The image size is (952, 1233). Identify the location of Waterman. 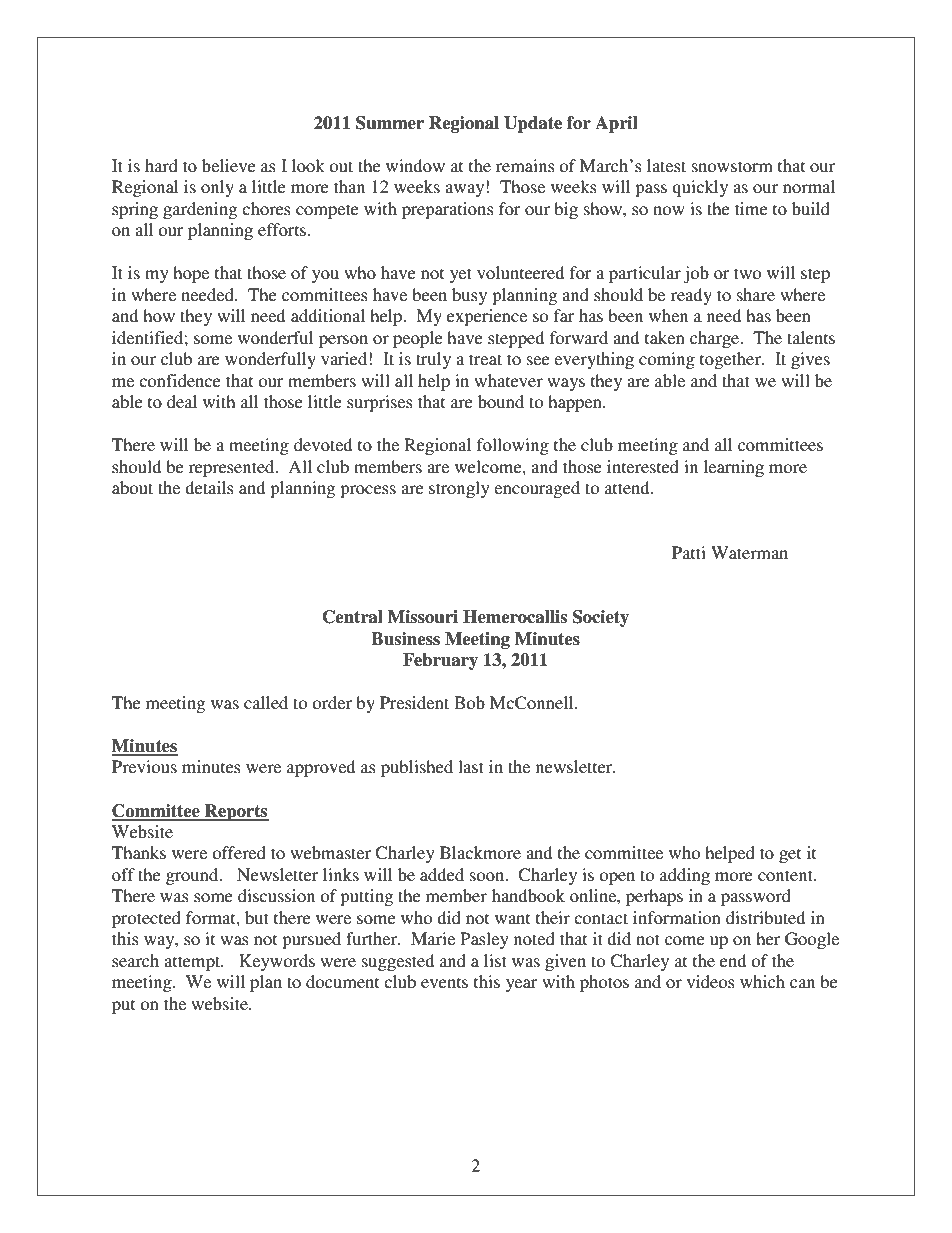
(749, 552).
